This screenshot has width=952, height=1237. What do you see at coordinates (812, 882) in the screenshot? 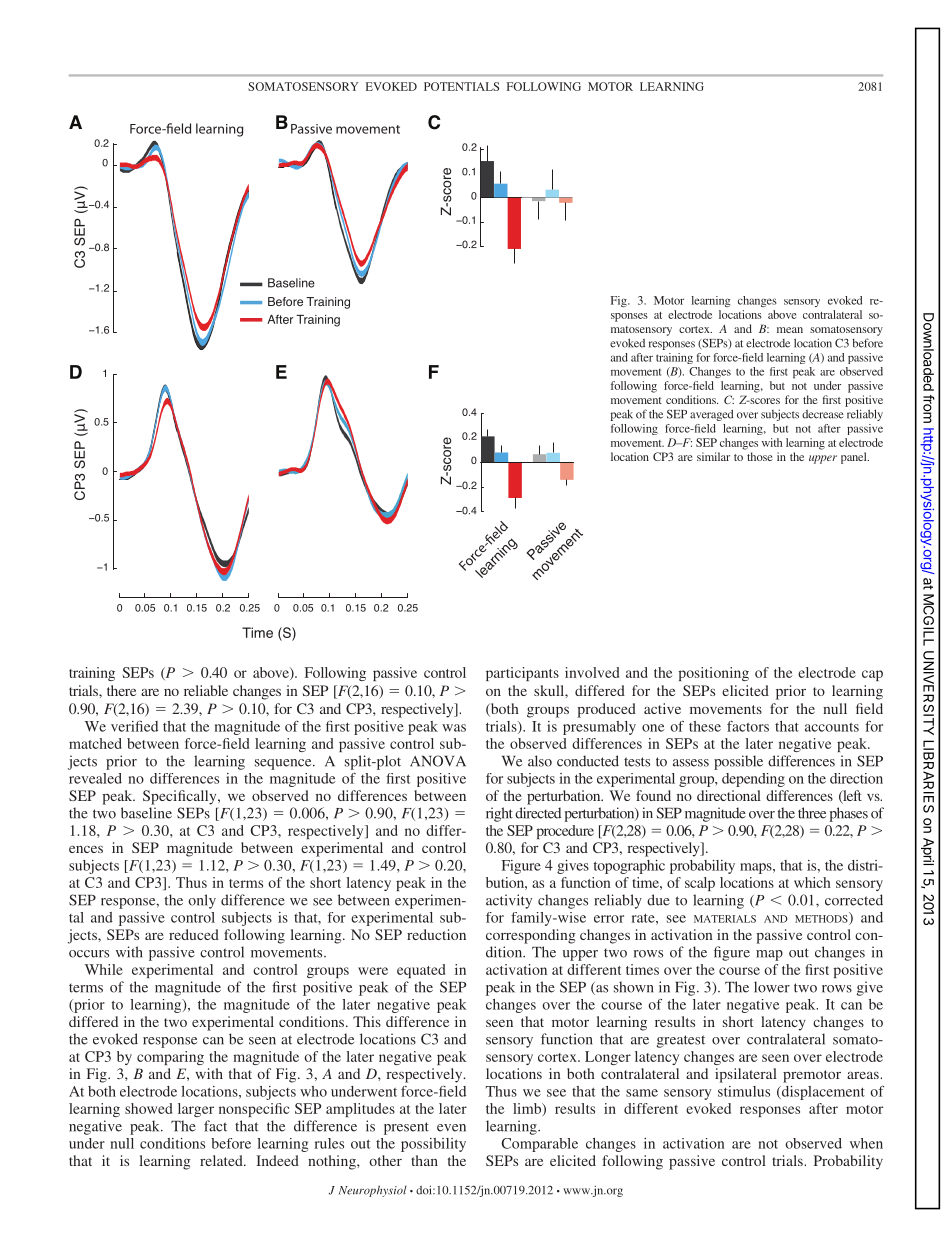
I see `which` at bounding box center [812, 882].
